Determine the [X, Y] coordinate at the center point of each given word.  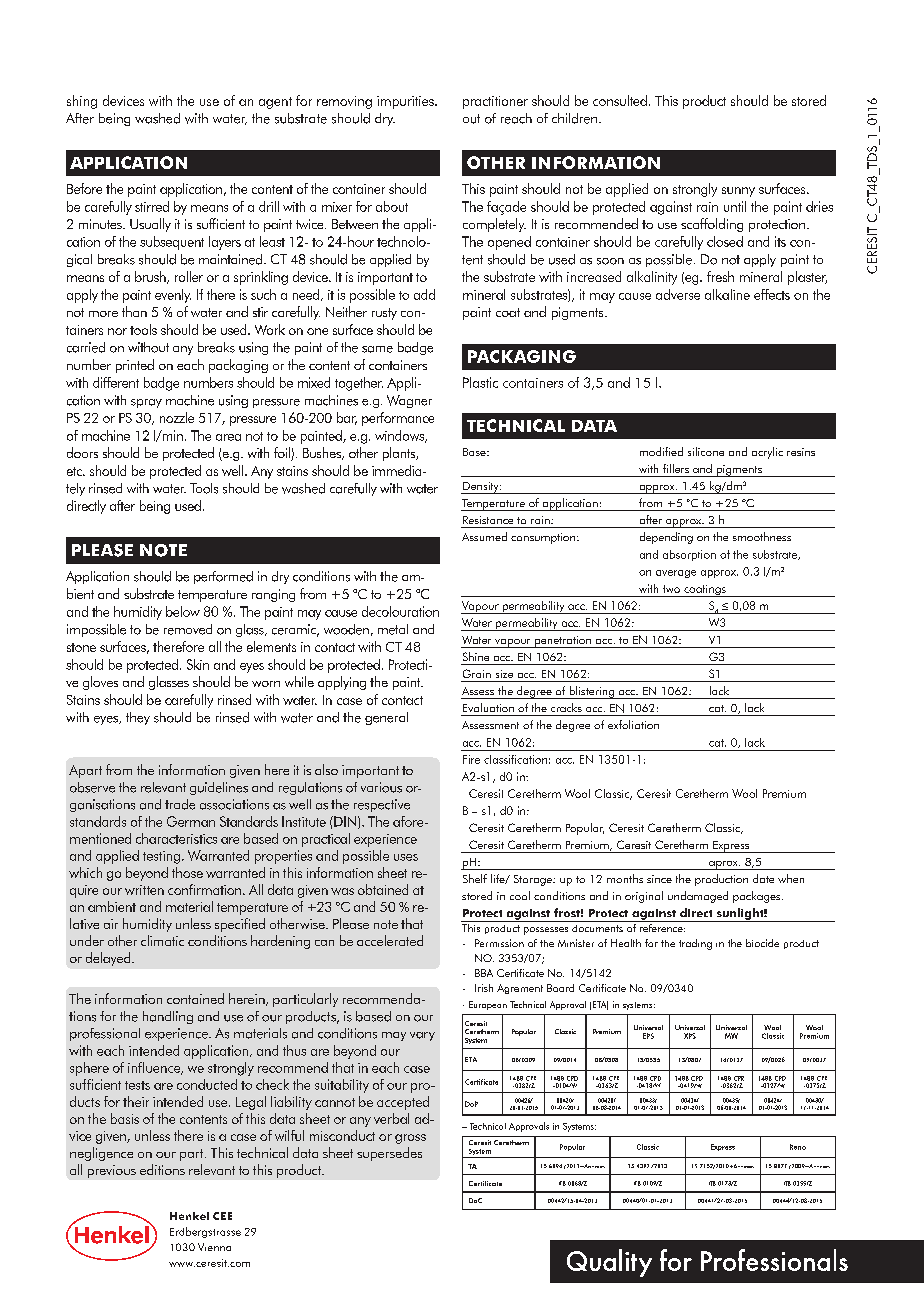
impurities [406, 102]
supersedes [389, 1154]
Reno [798, 1147]
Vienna [214, 1247]
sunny [738, 192]
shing [82, 102]
